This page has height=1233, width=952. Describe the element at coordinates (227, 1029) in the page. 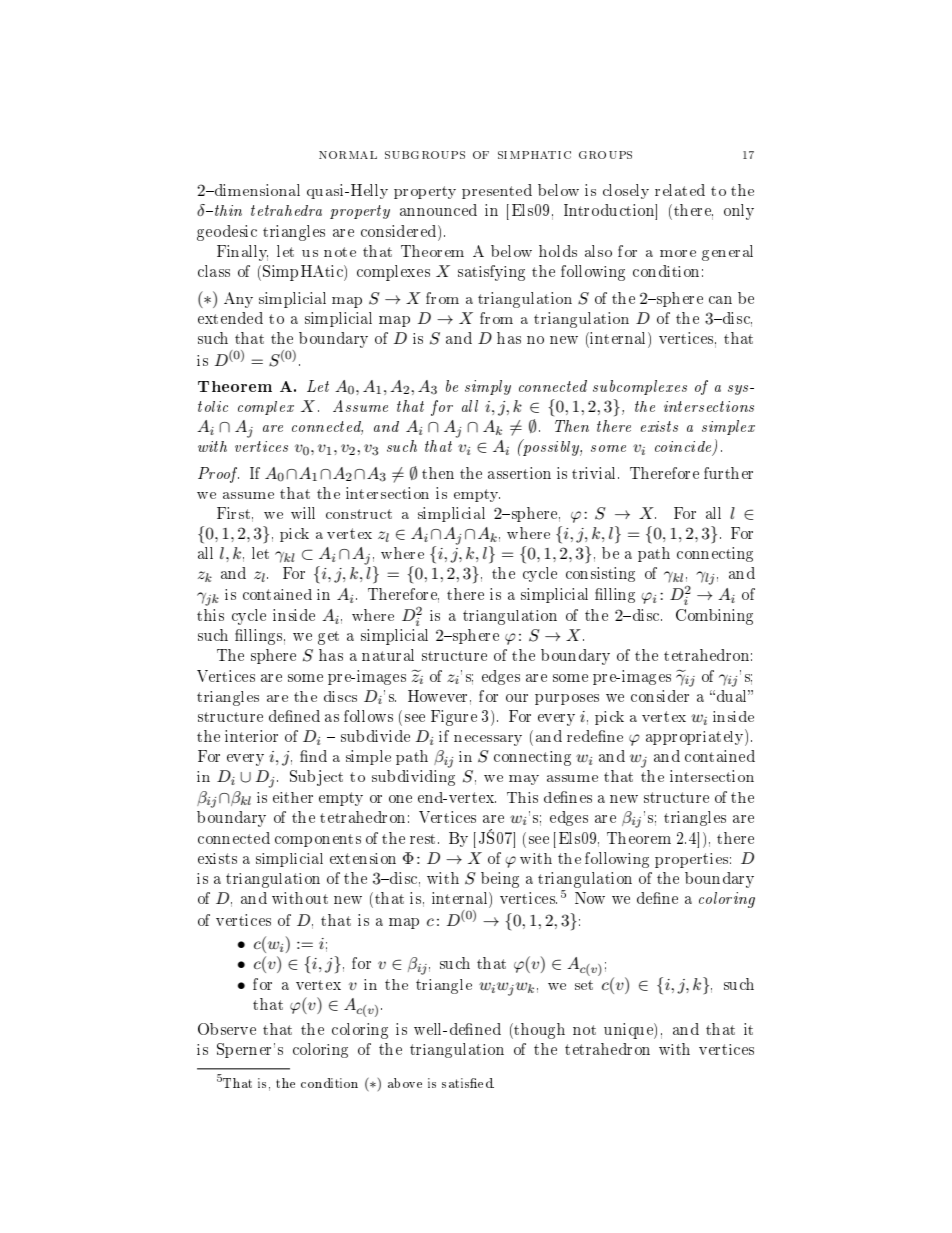

I see `Observe` at that location.
